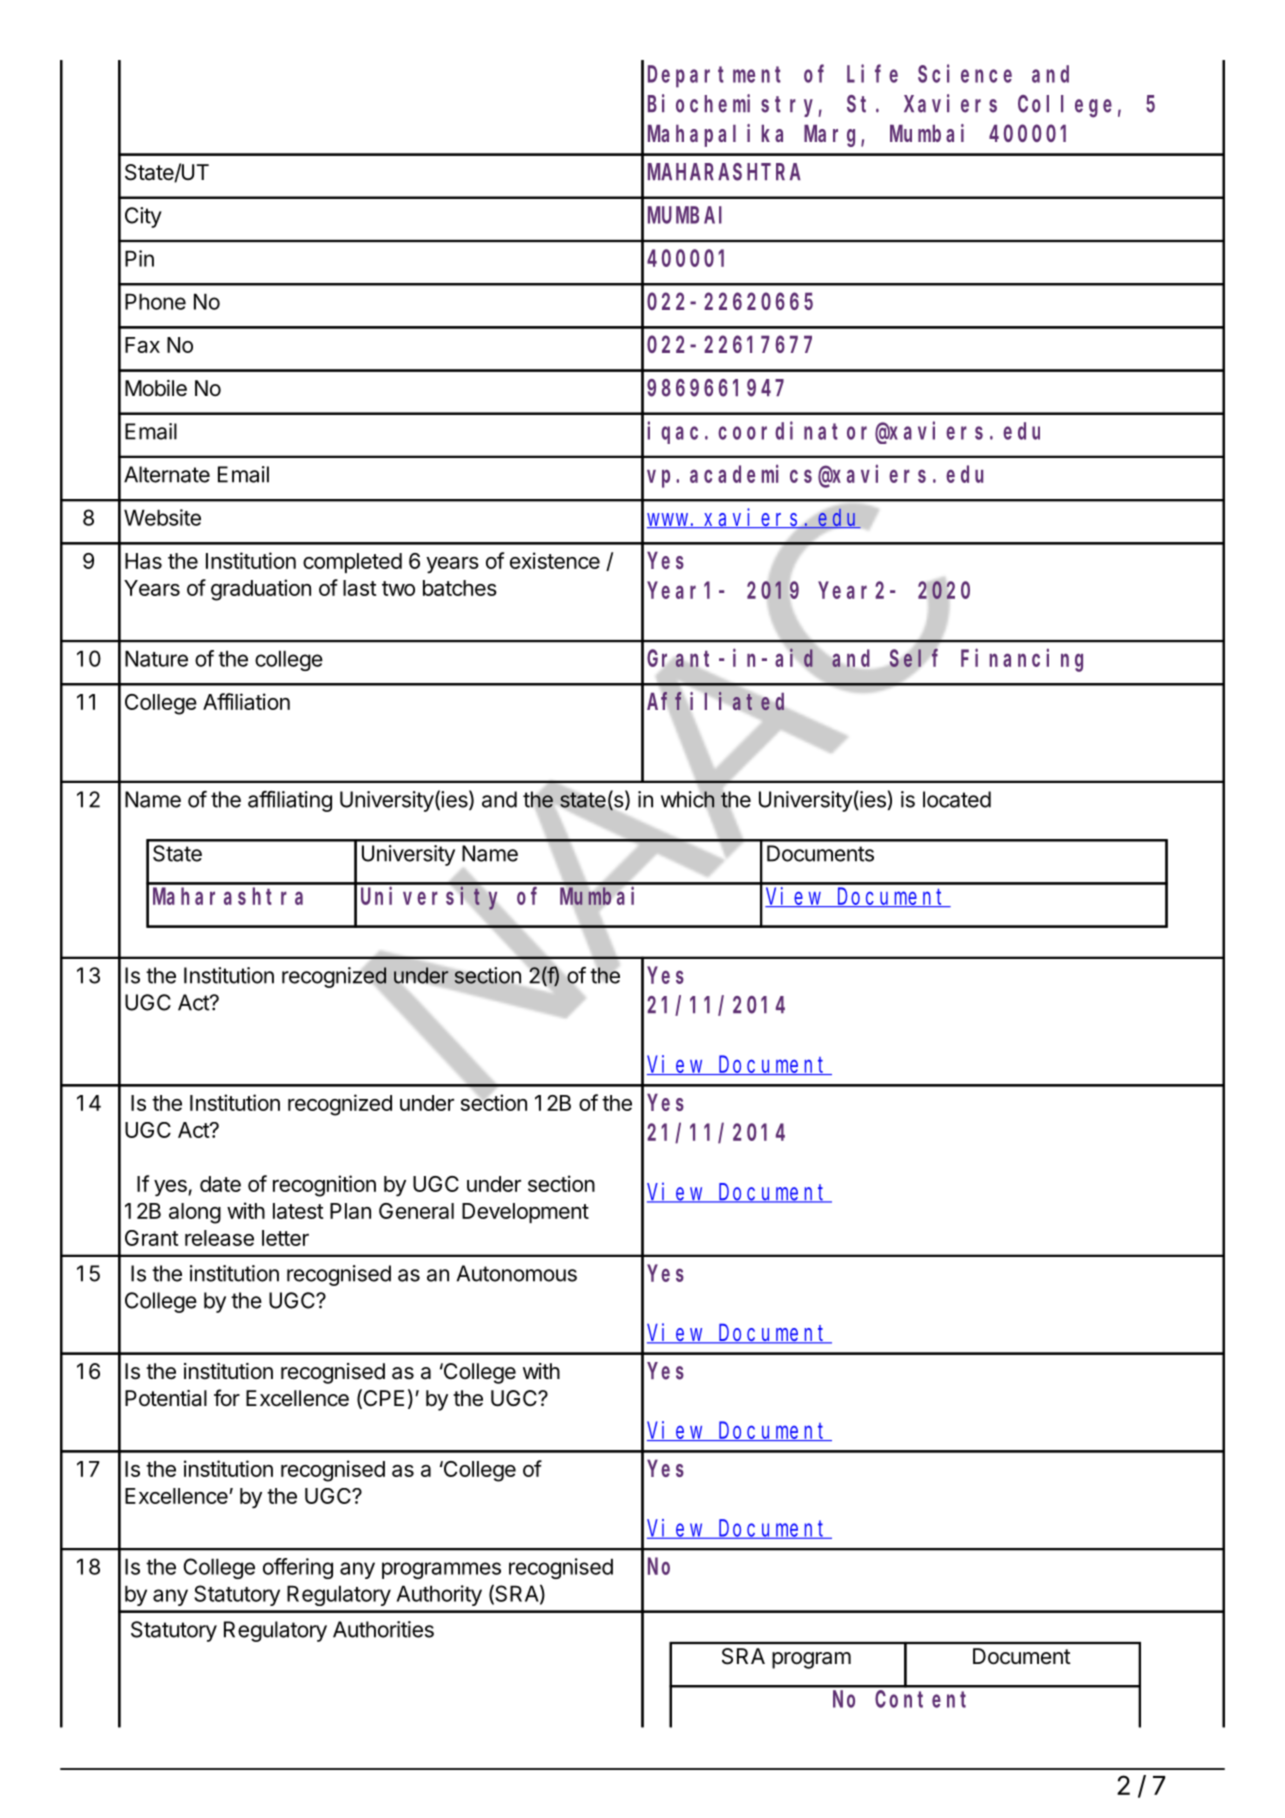 This screenshot has height=1818, width=1285. Describe the element at coordinates (298, 1568) in the screenshot. I see `offering` at that location.
